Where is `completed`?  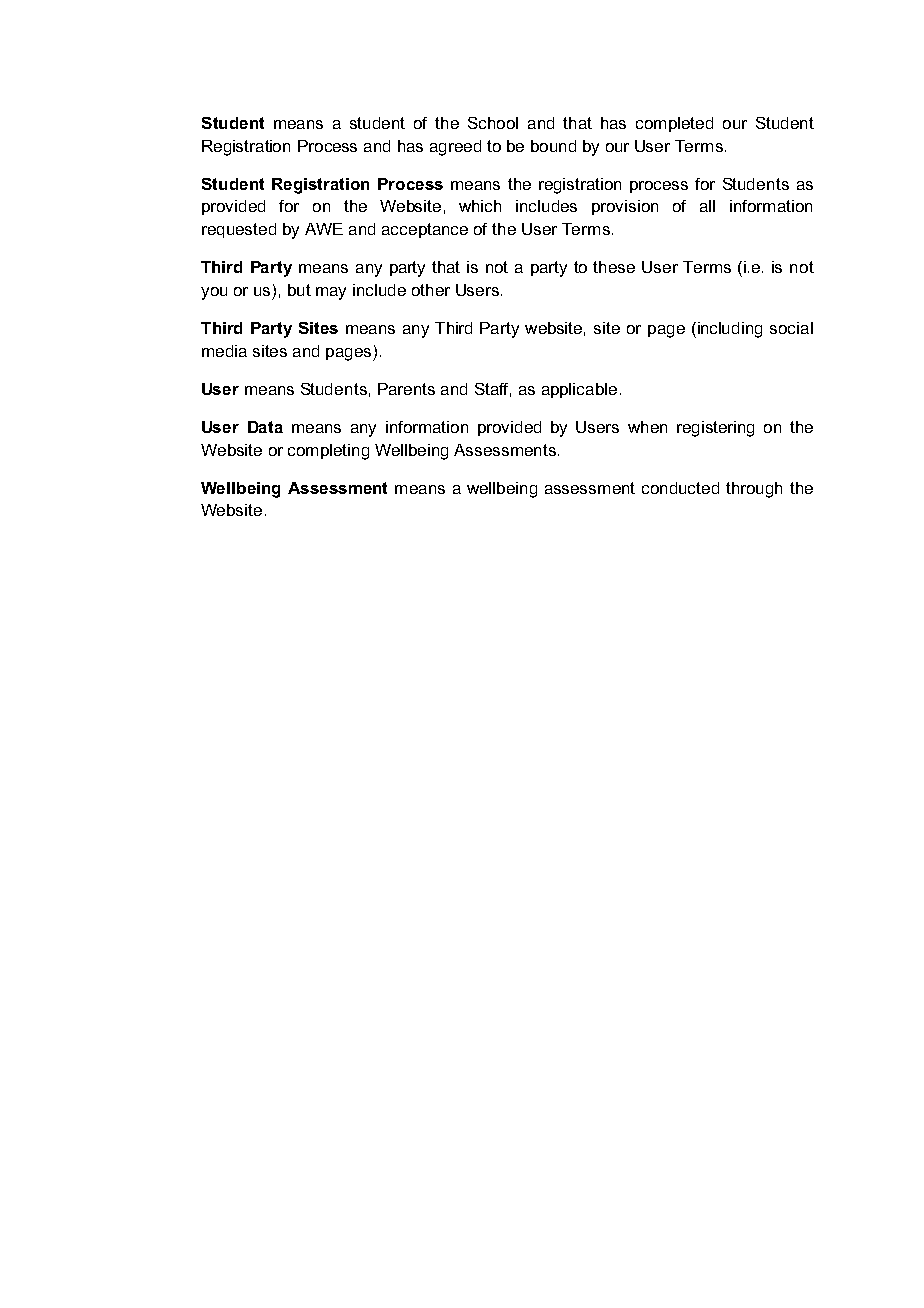
completed is located at coordinates (674, 124).
